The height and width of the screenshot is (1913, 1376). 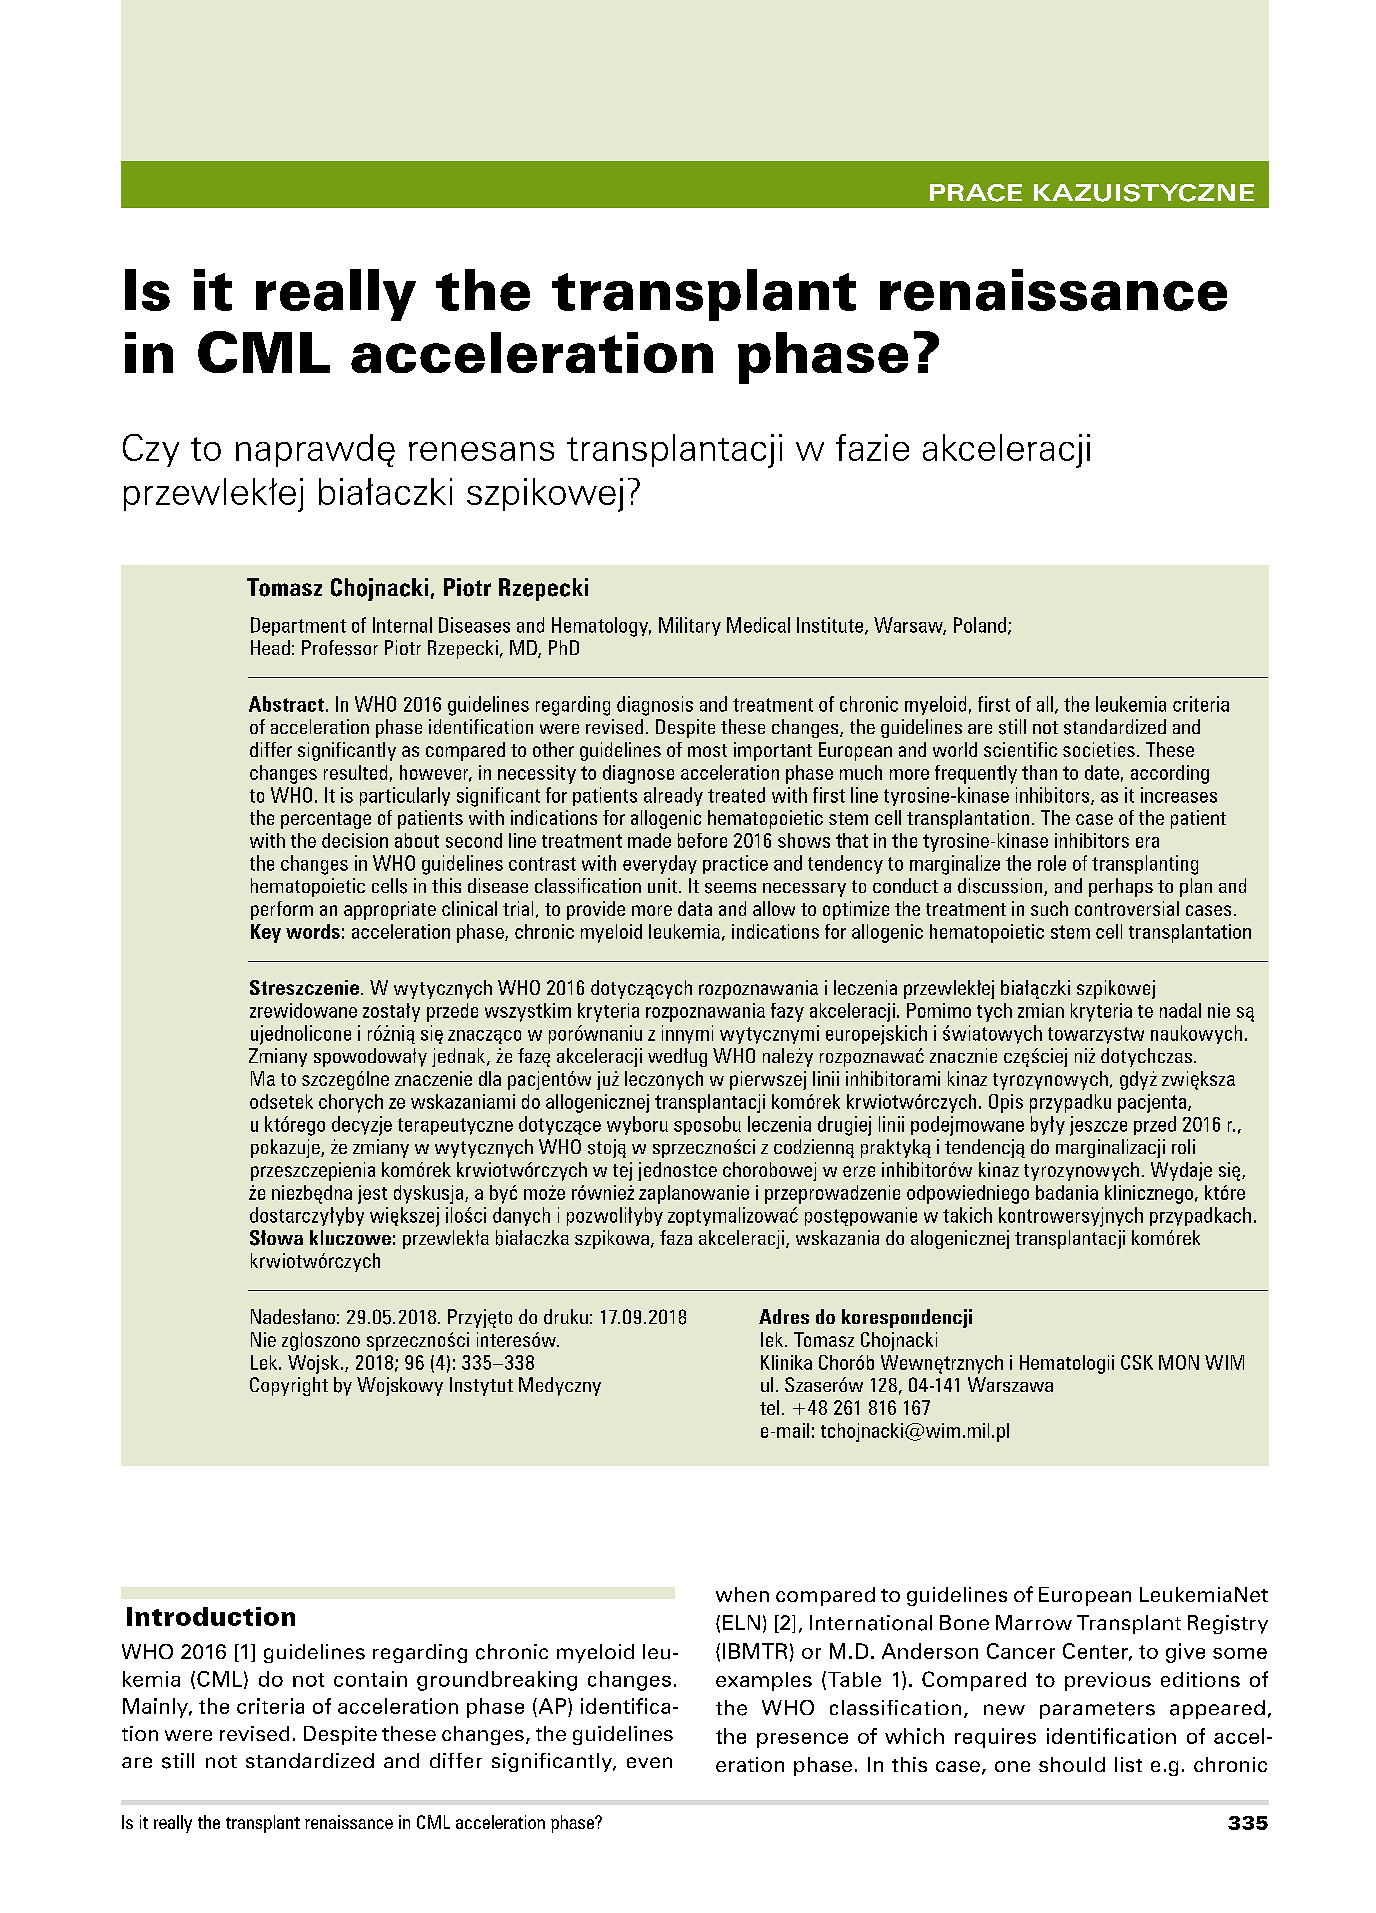 I want to click on perhaps, so click(x=1121, y=887).
